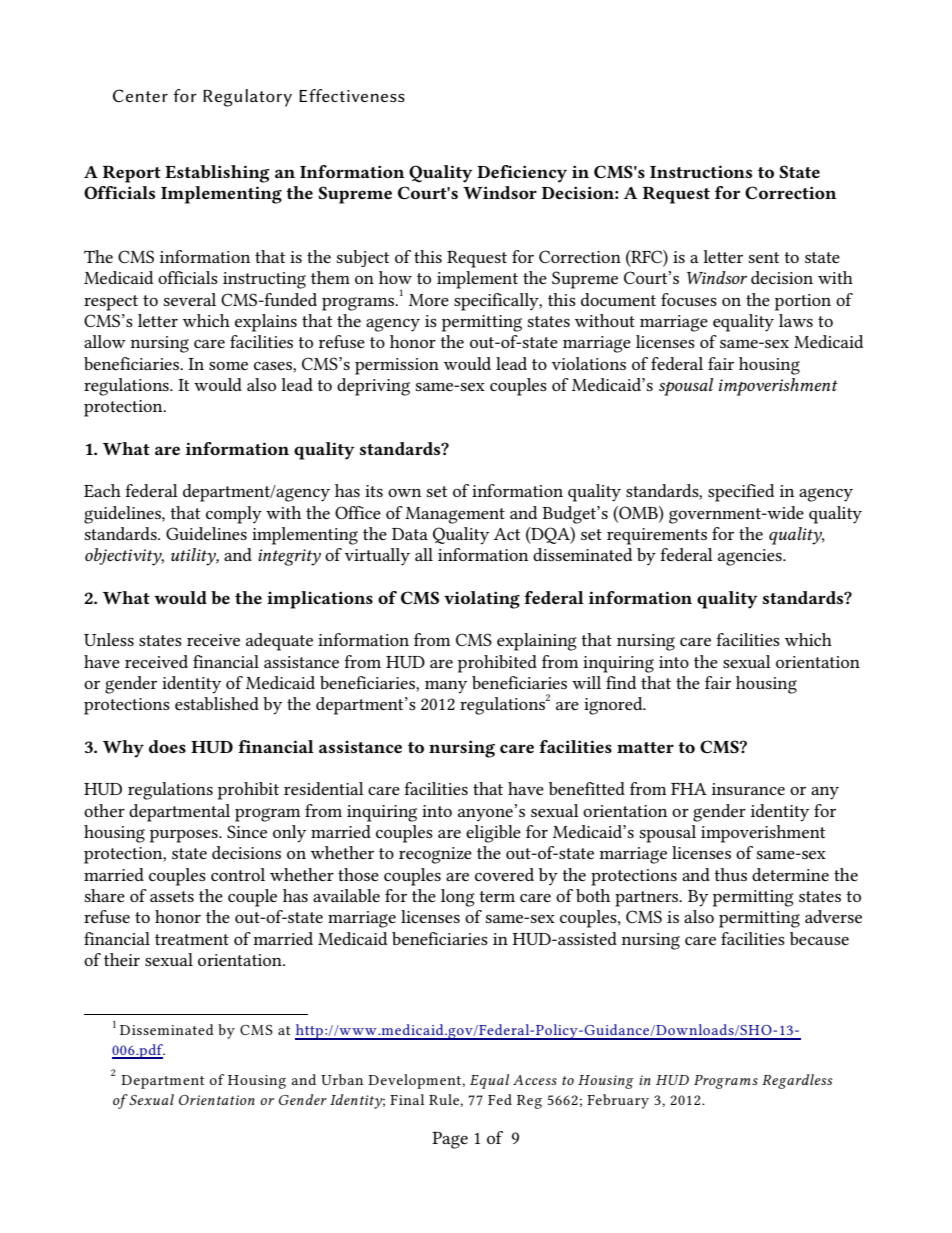 The width and height of the image is (952, 1233). I want to click on Urban, so click(342, 1079).
